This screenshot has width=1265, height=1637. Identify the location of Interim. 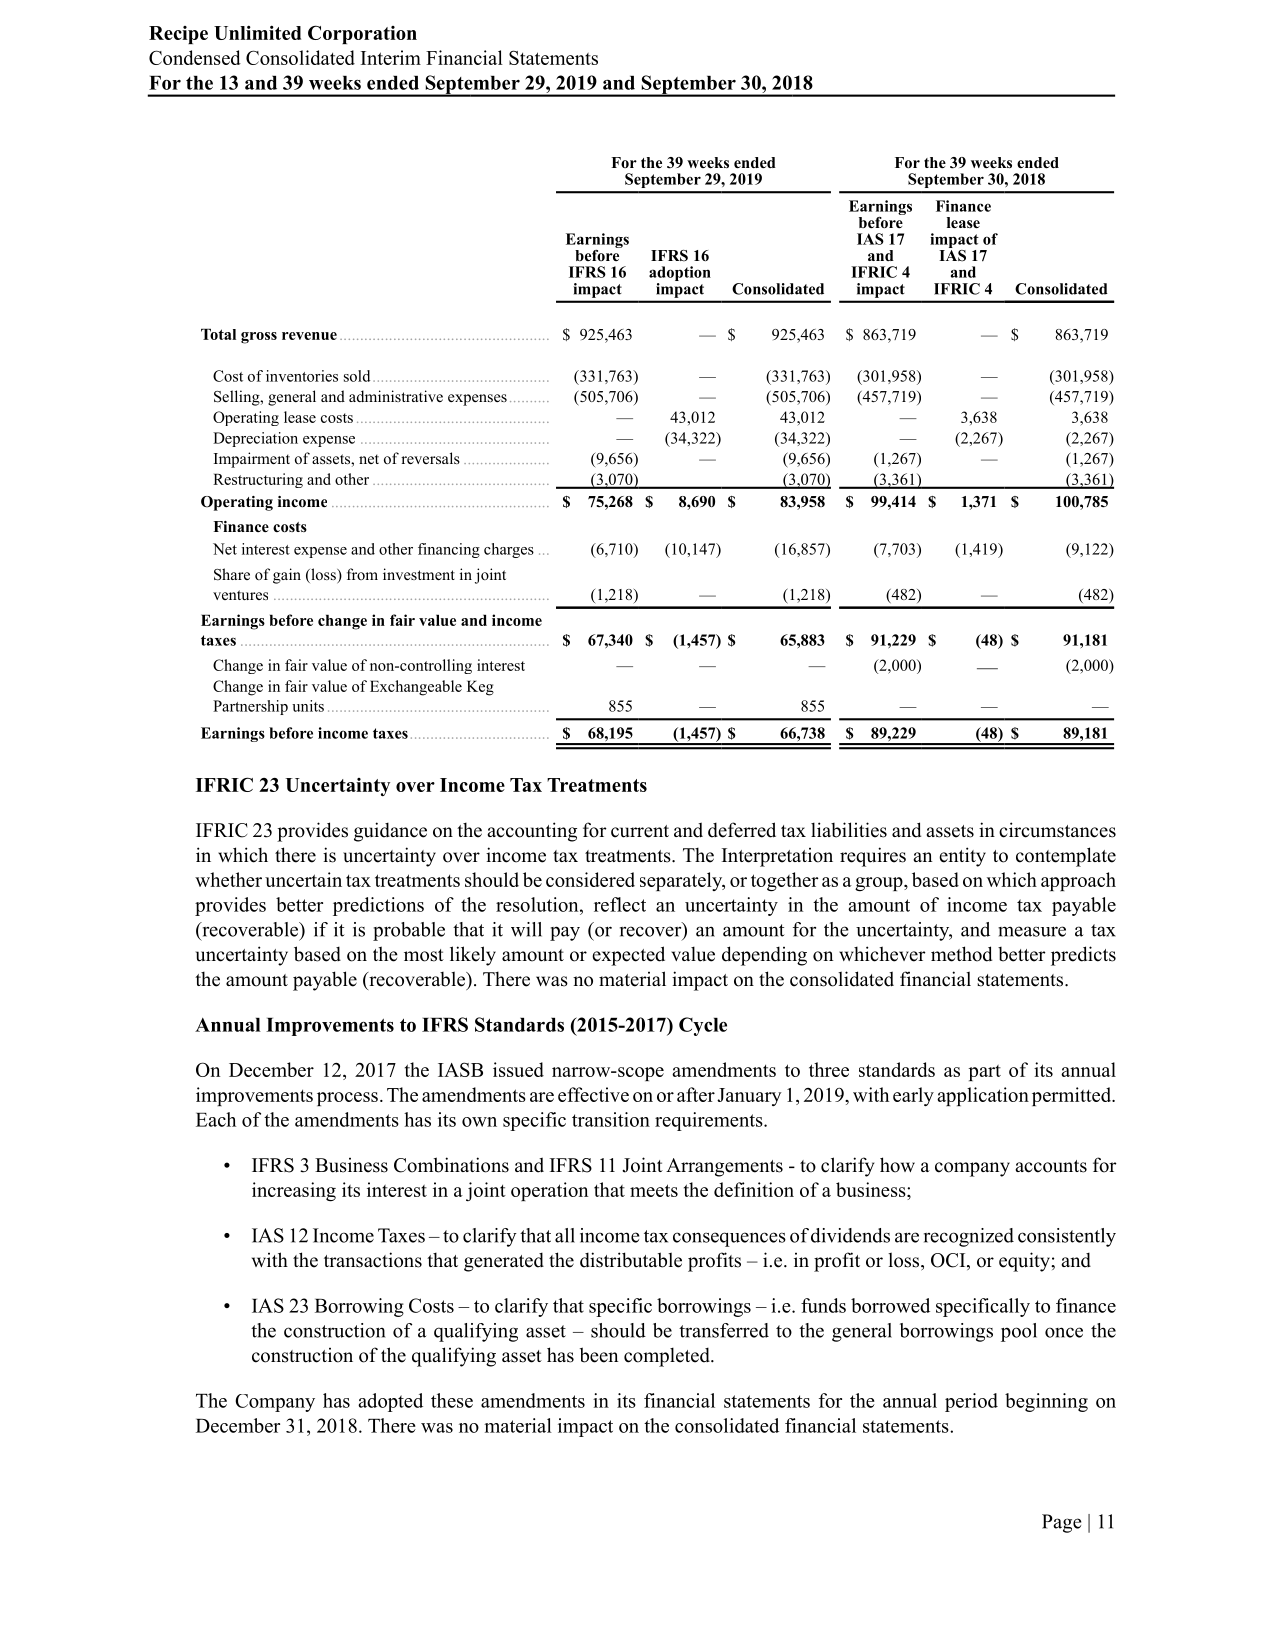
(391, 57).
